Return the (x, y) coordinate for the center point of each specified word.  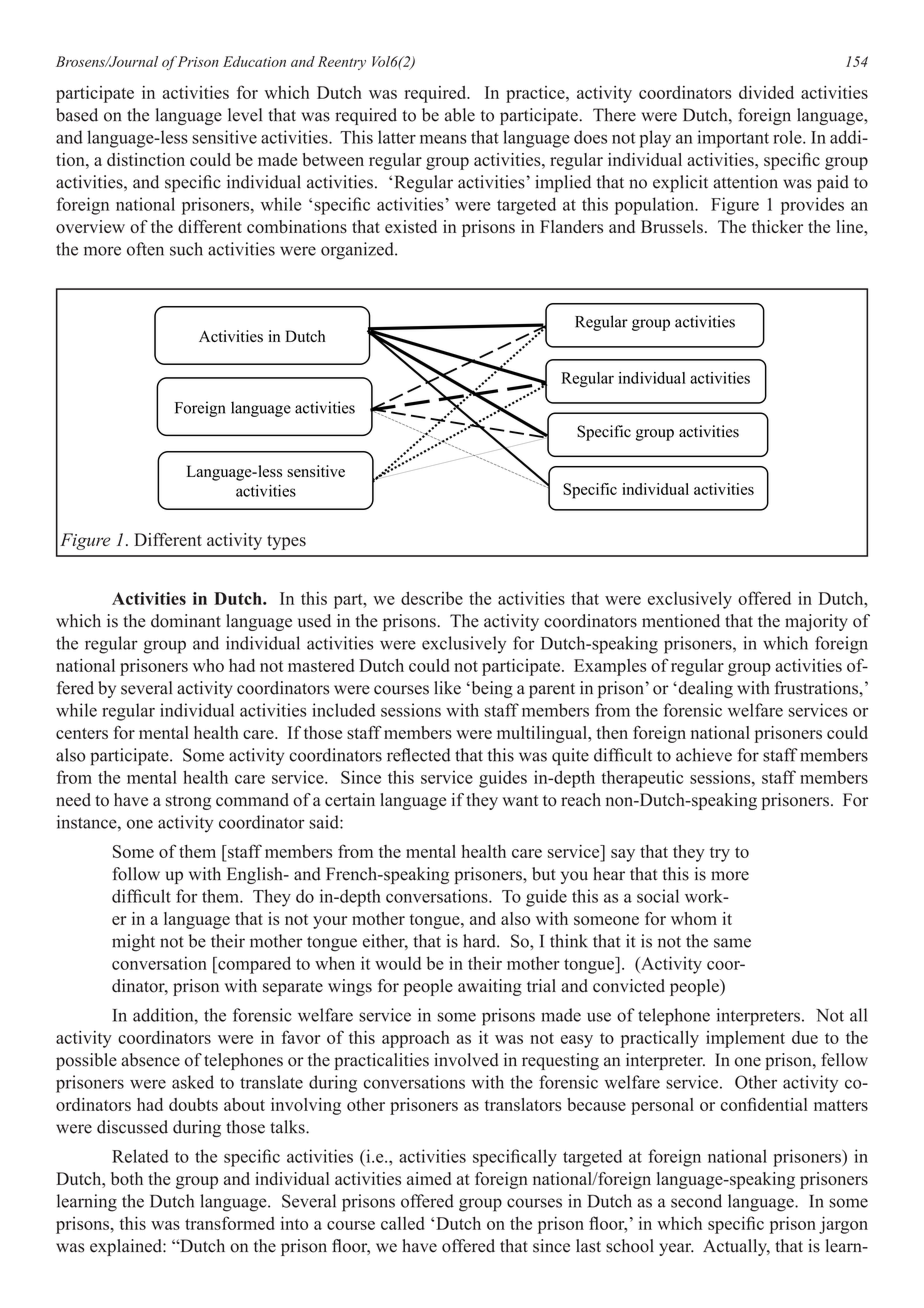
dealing (704, 689)
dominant (186, 621)
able (460, 115)
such (186, 249)
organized (358, 251)
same (732, 943)
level (245, 115)
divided (766, 92)
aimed (429, 1178)
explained (127, 1247)
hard (480, 941)
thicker (777, 226)
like (447, 688)
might (133, 943)
